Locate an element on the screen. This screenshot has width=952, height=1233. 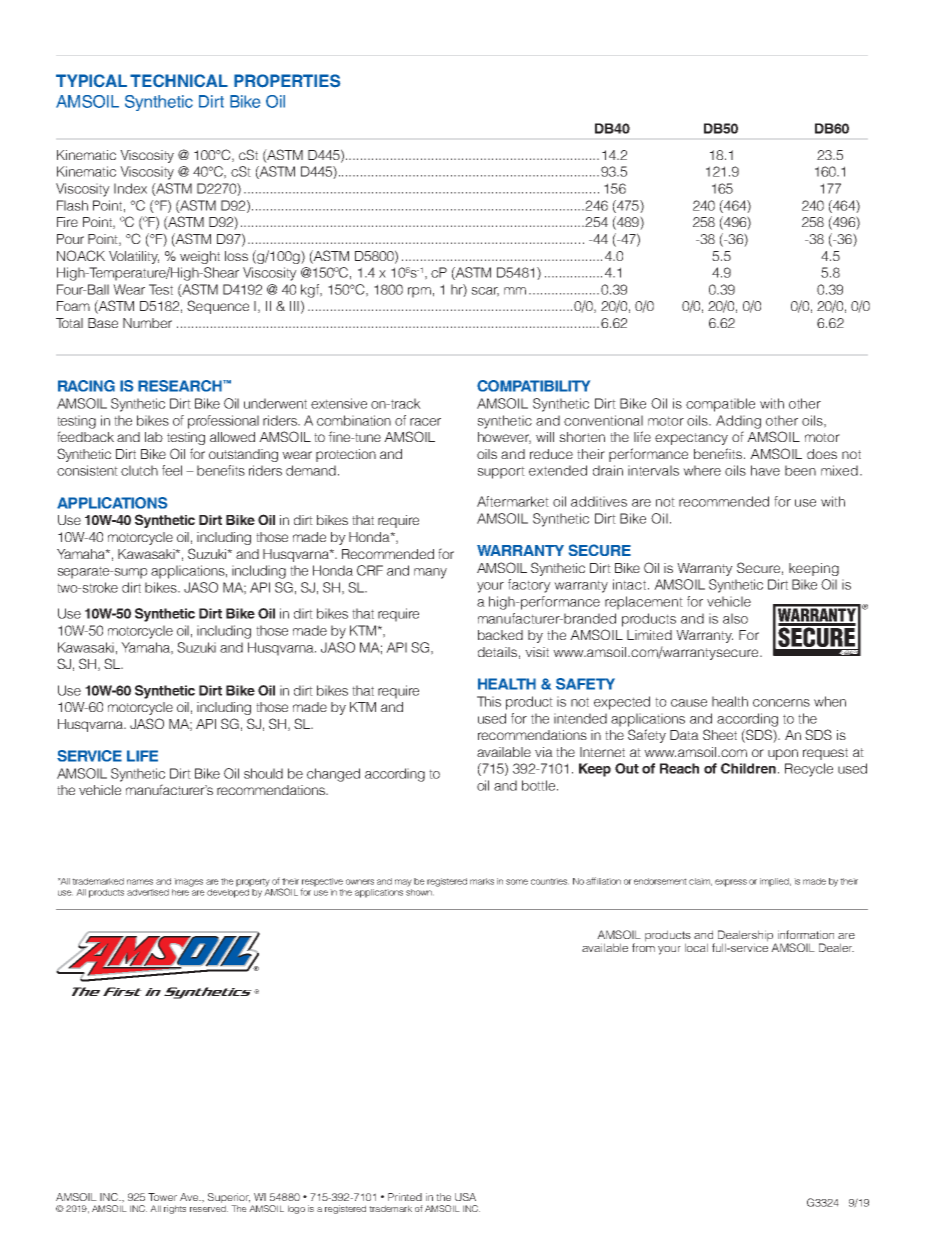
health is located at coordinates (730, 701).
